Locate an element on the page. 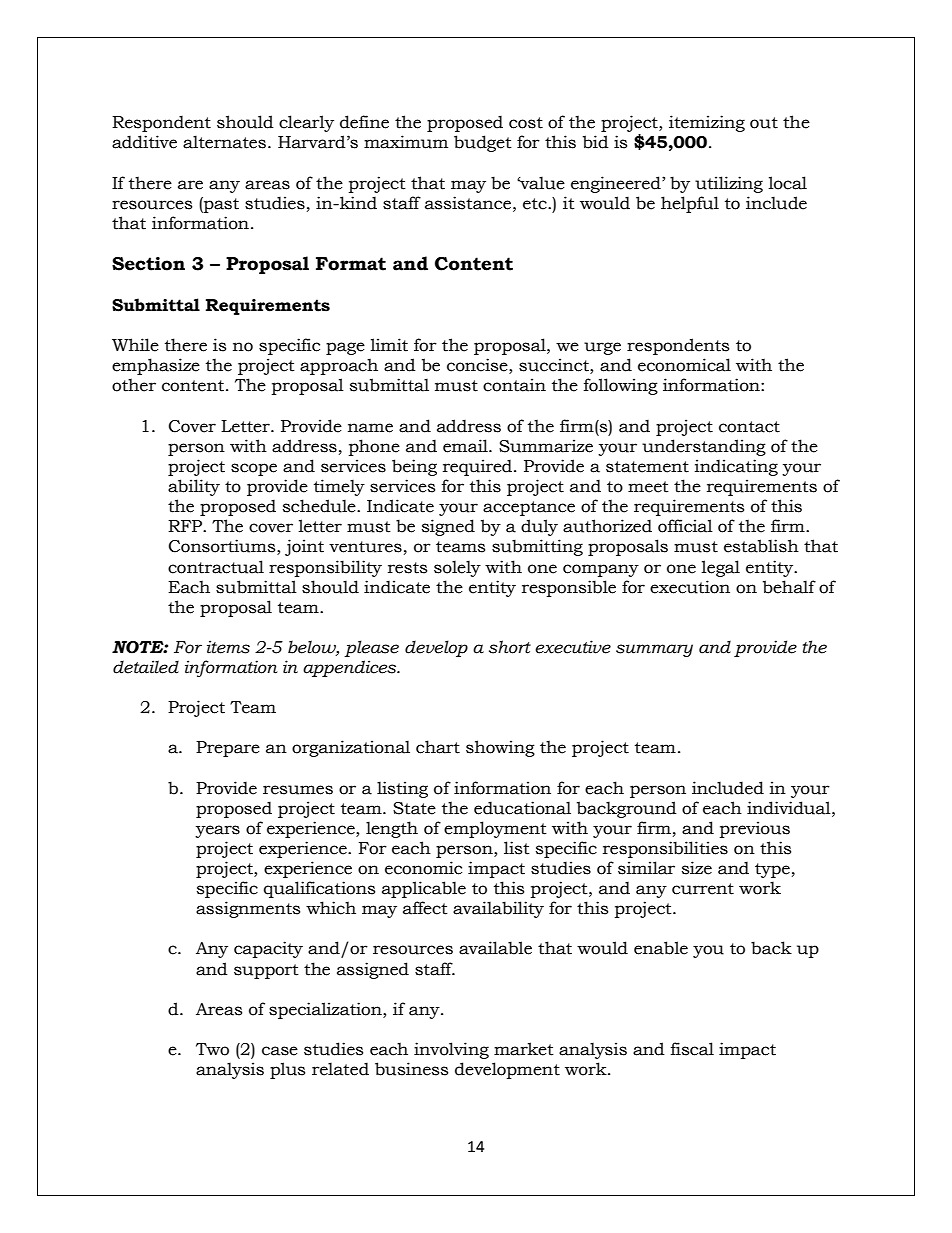  utilizing is located at coordinates (729, 184).
